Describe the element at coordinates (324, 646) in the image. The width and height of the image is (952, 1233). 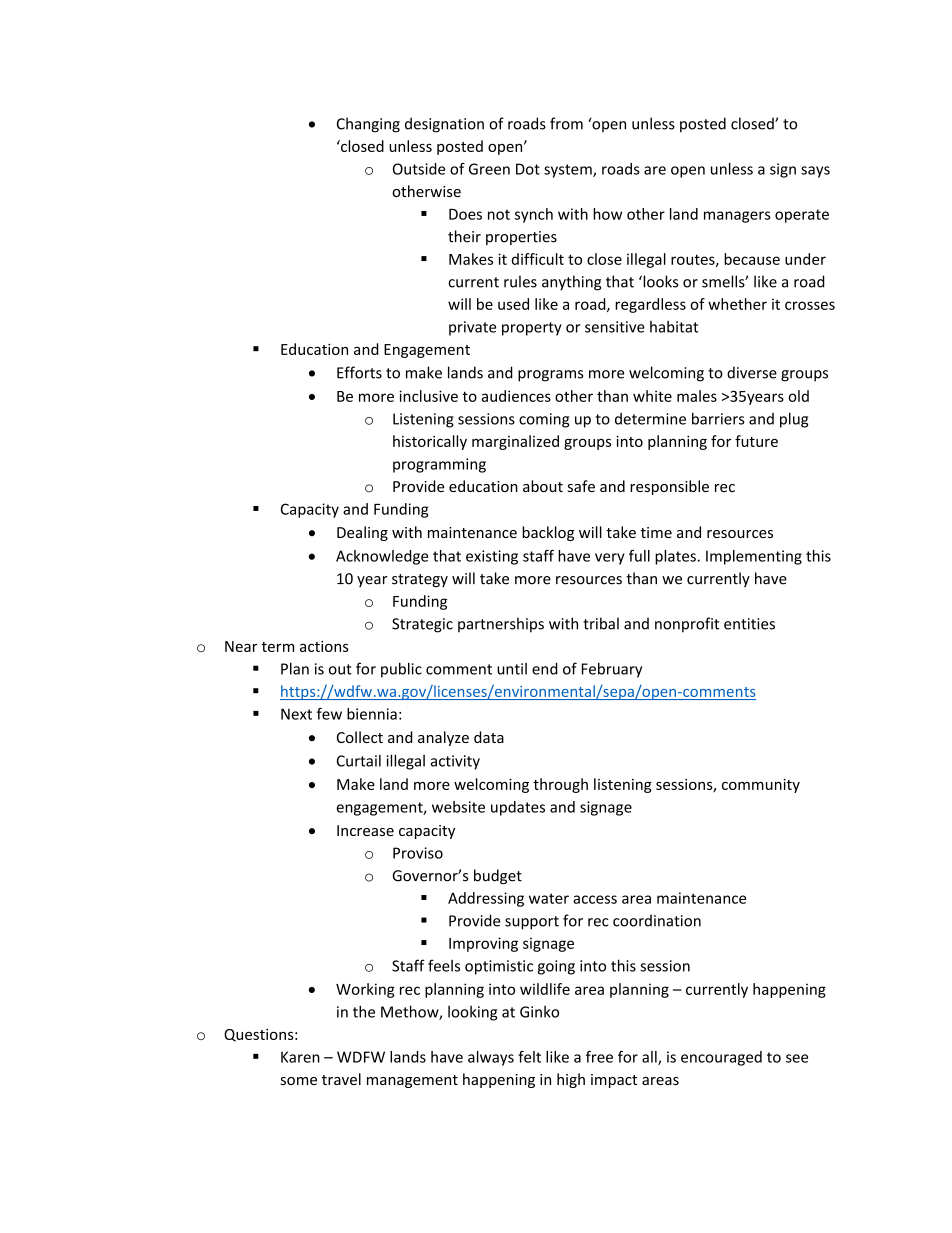
I see `actions` at that location.
